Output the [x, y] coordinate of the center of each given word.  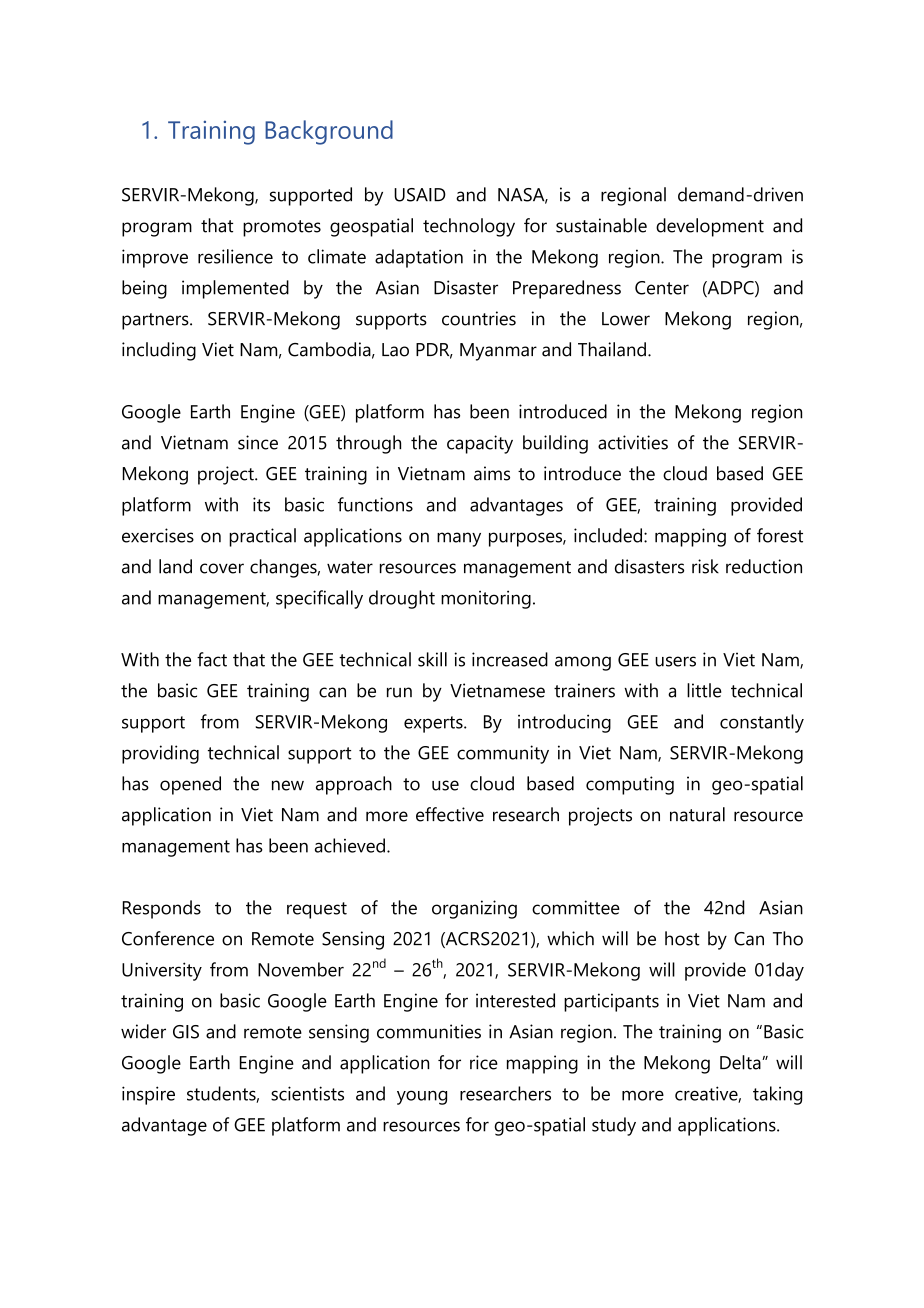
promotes [282, 228]
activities [633, 442]
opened [190, 785]
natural [697, 814]
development [710, 227]
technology [469, 227]
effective [450, 814]
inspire [148, 1095]
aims [492, 473]
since [258, 442]
